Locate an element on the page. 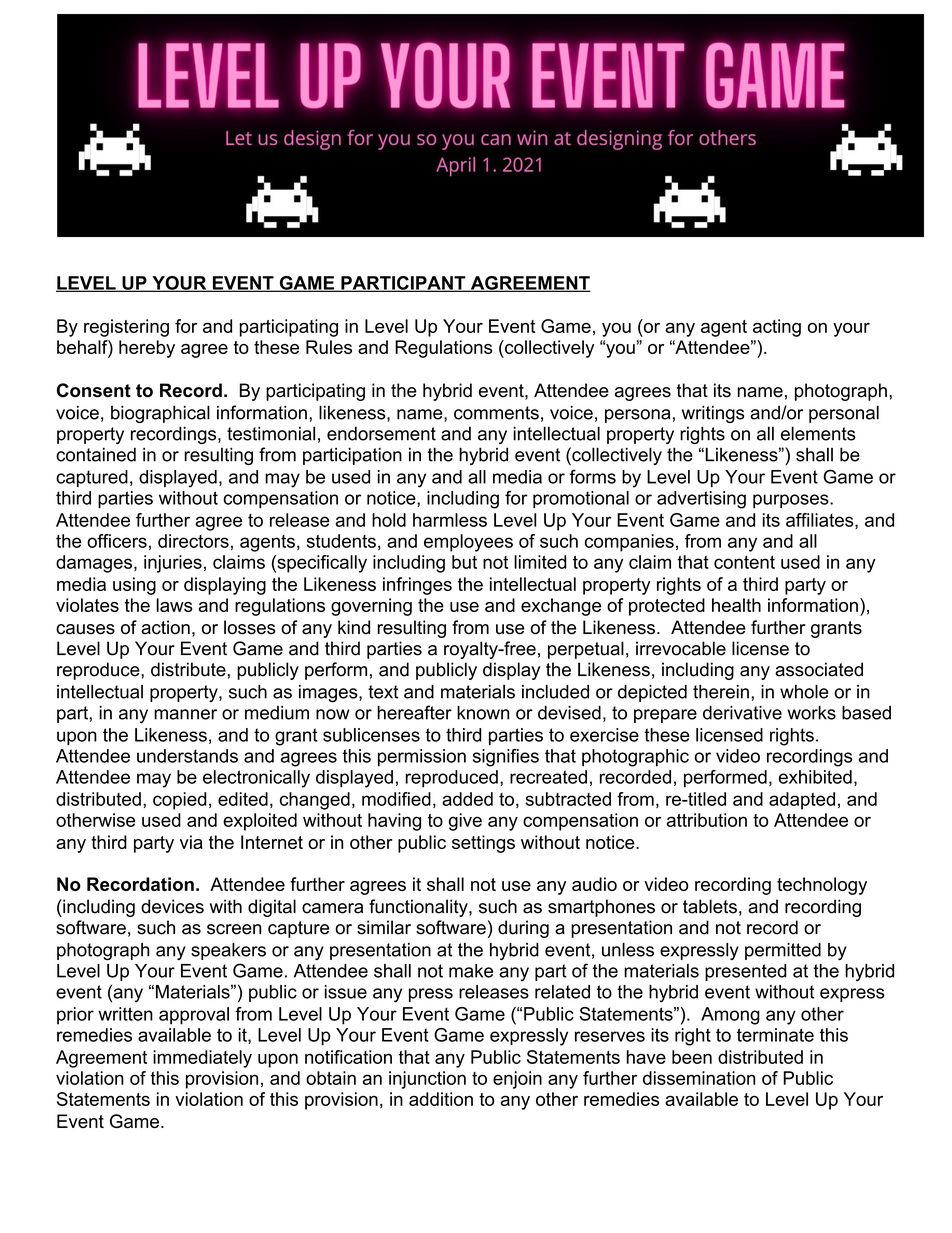 The height and width of the page is (1233, 952). comments is located at coordinates (496, 413).
